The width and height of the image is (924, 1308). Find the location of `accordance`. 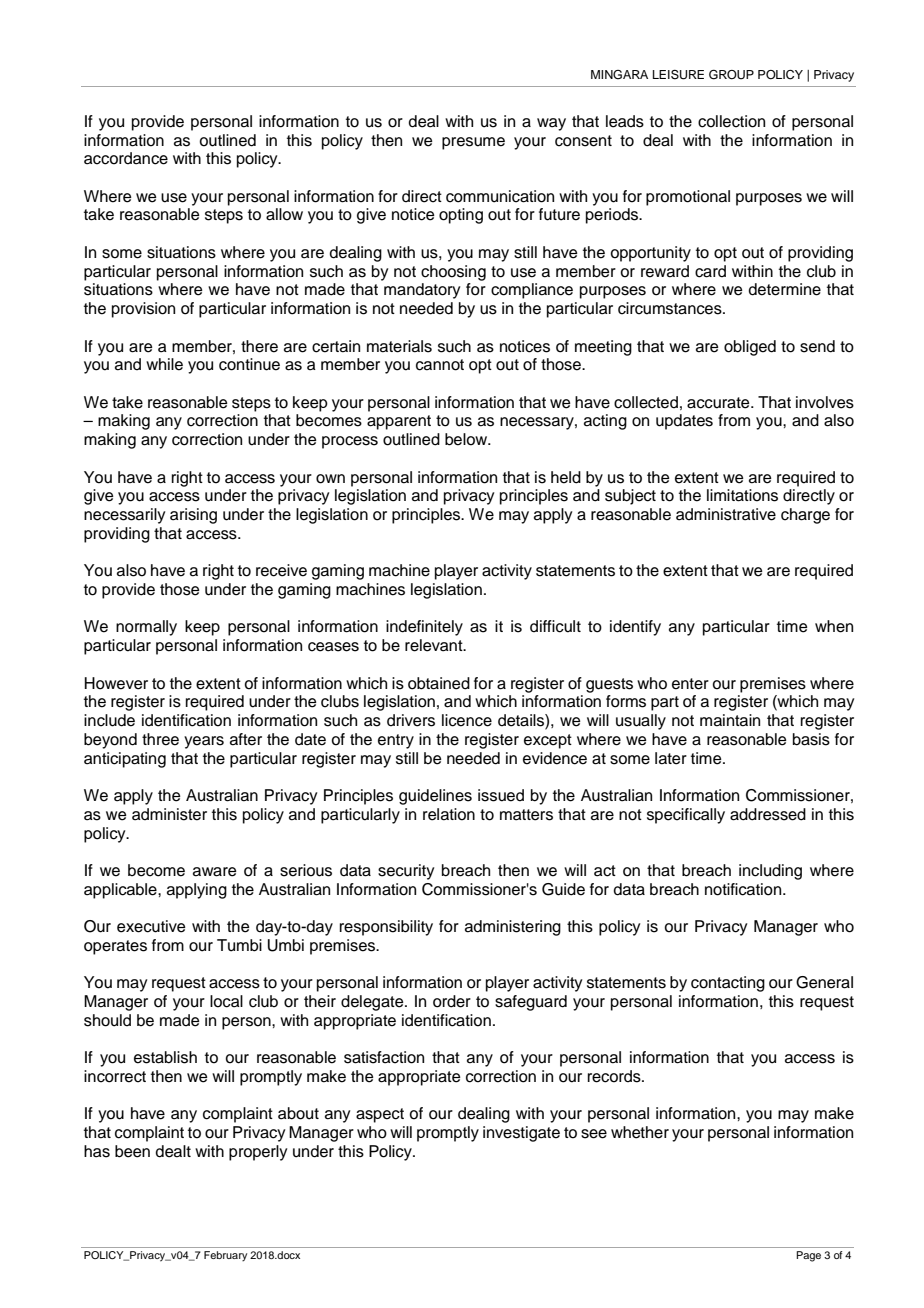

accordance is located at coordinates (126, 158).
